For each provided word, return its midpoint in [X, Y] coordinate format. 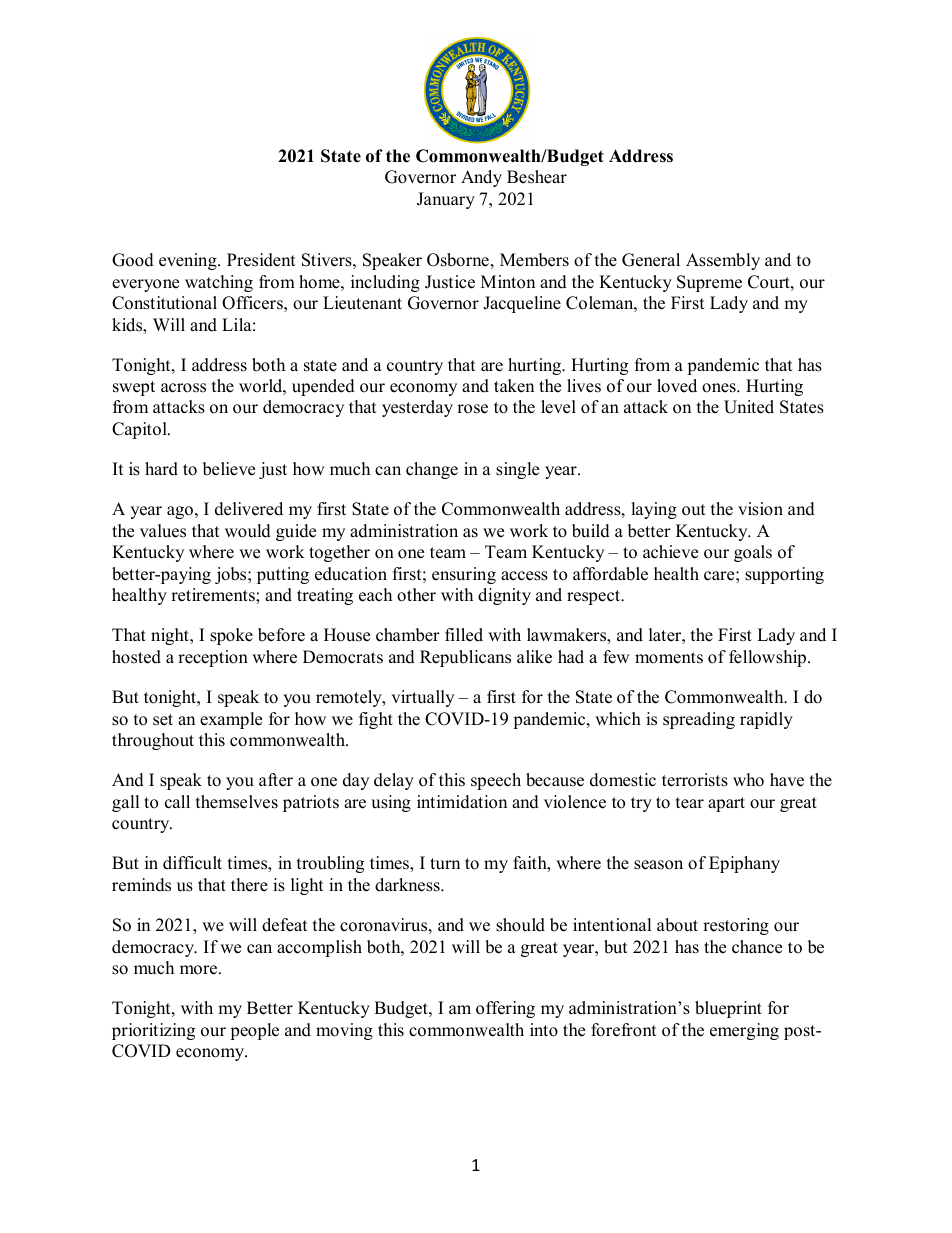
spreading [699, 720]
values [163, 531]
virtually [422, 698]
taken [514, 386]
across [183, 388]
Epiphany [744, 864]
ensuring [464, 575]
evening [189, 261]
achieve [670, 552]
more [200, 970]
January [446, 200]
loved [677, 386]
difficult [192, 863]
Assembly [723, 261]
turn [445, 864]
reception [213, 658]
